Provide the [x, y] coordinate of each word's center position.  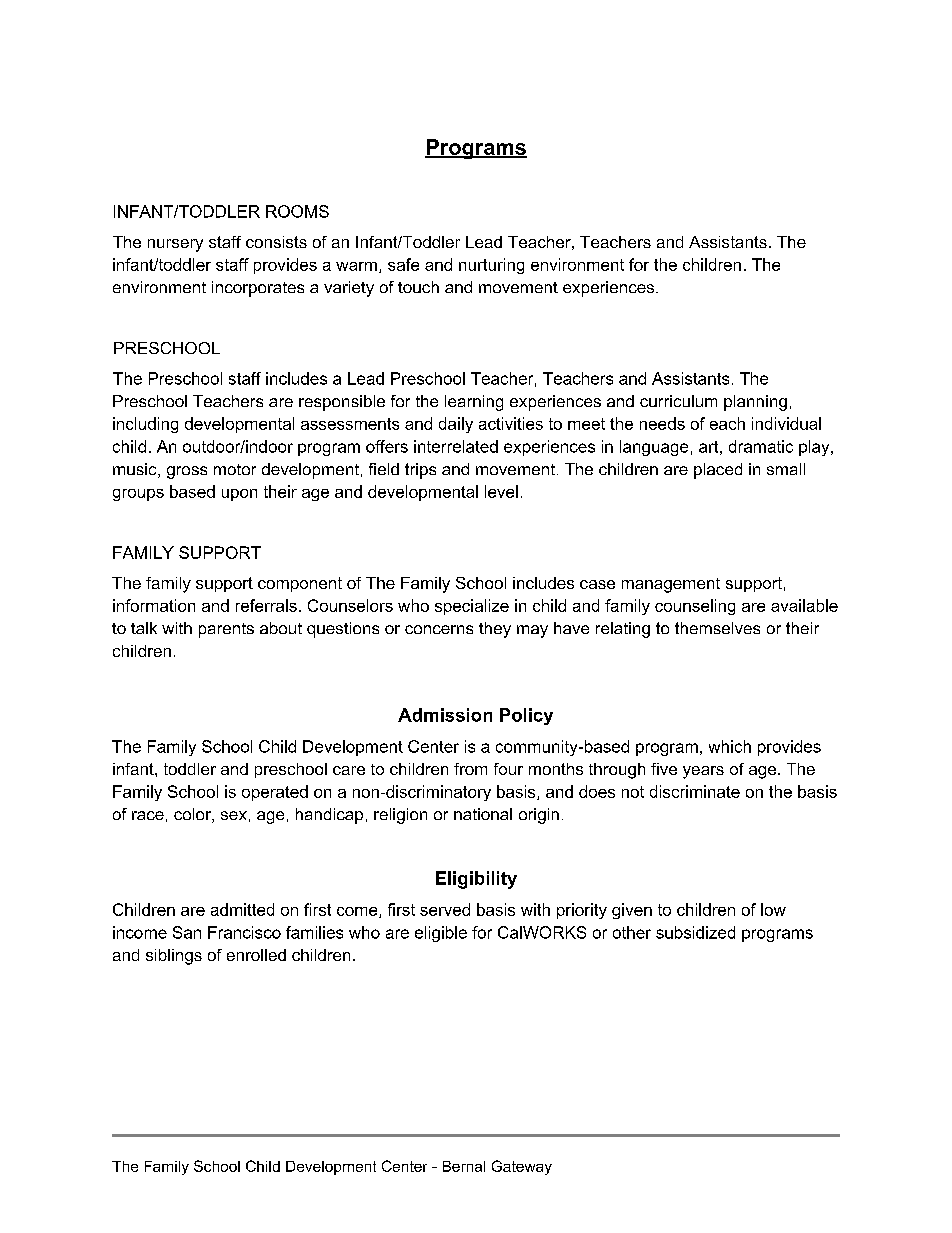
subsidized [695, 932]
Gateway [522, 1167]
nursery [175, 245]
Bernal [464, 1166]
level [501, 491]
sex [234, 815]
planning [755, 403]
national [483, 814]
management [671, 585]
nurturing [491, 266]
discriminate [695, 791]
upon [239, 495]
